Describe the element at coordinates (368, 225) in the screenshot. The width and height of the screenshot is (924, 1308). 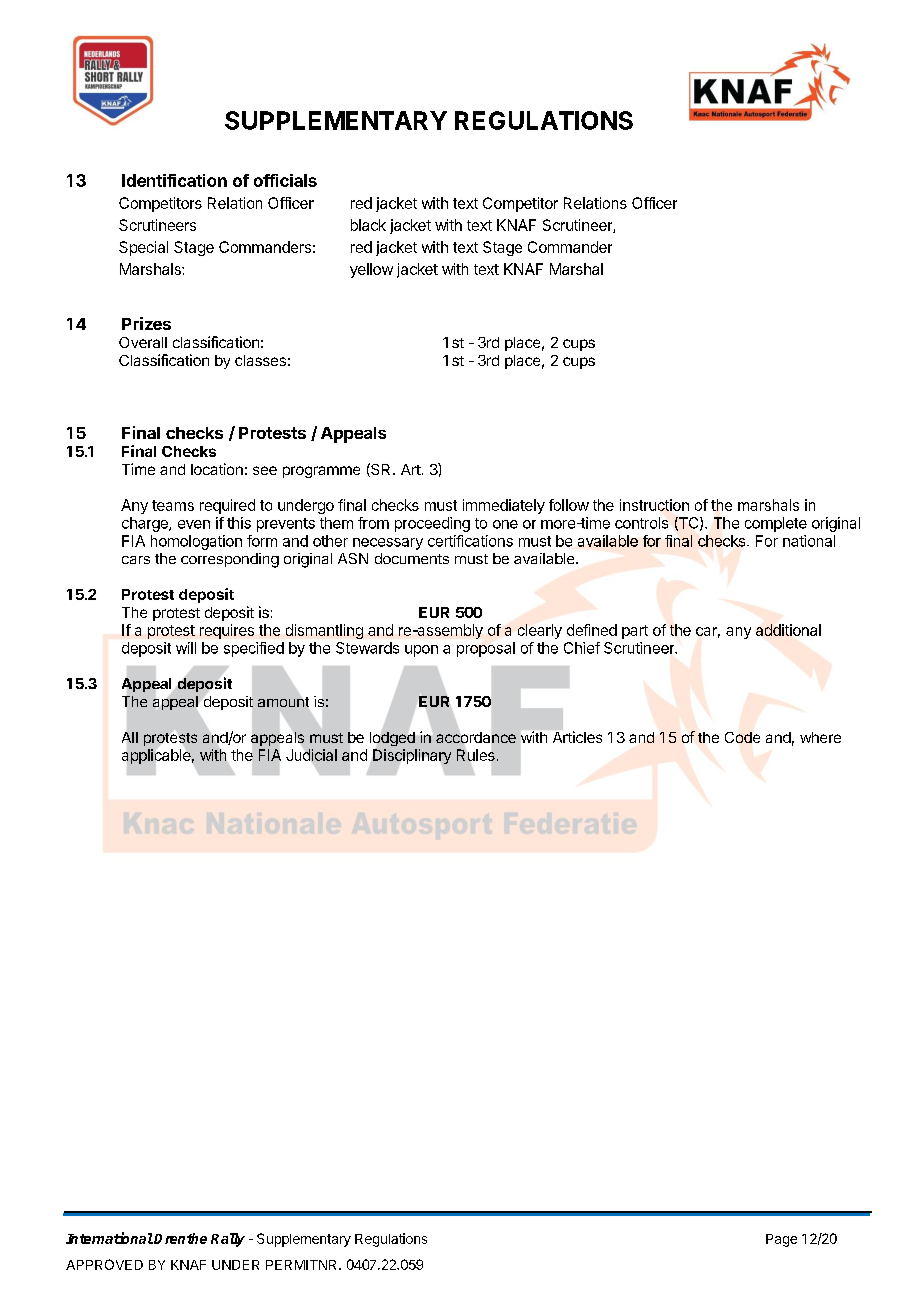
I see `black` at that location.
